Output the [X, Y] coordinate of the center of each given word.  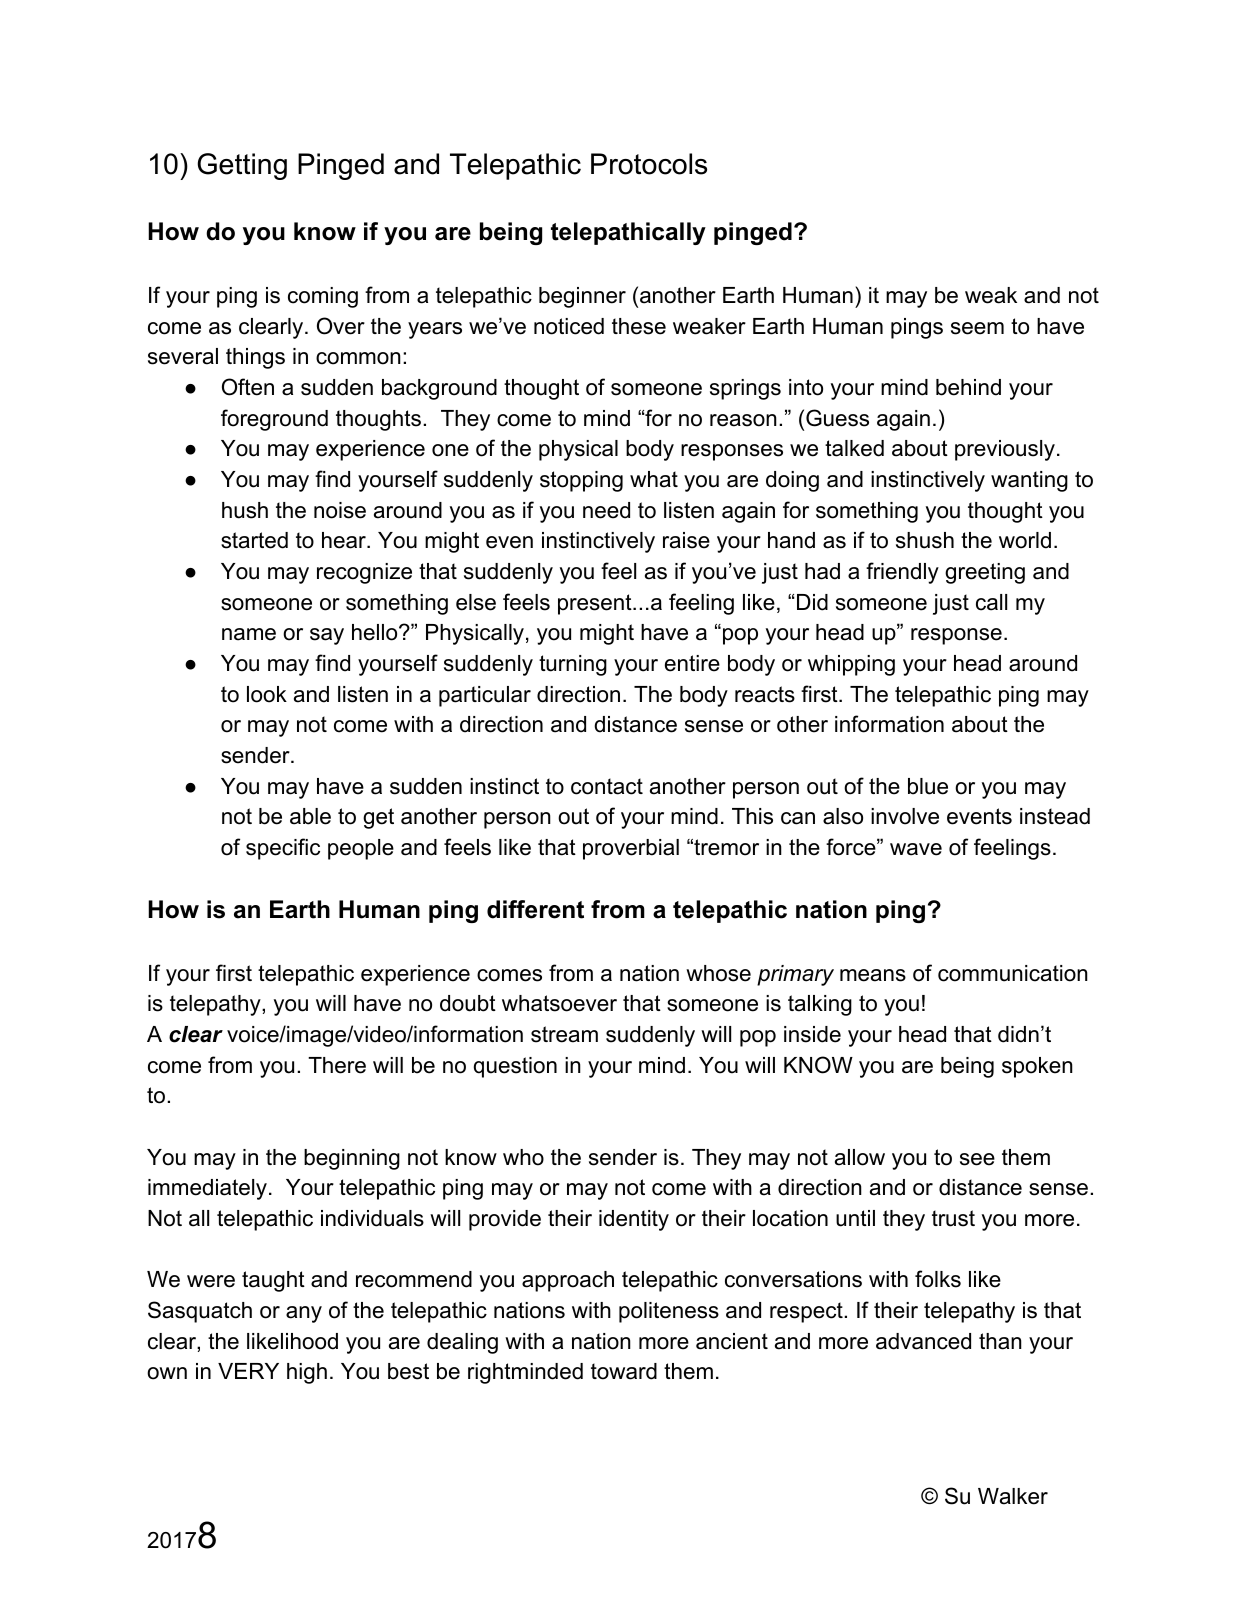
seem [977, 328]
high [307, 1373]
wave [916, 849]
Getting [242, 166]
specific [283, 849]
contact [607, 786]
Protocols [649, 164]
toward [624, 1371]
